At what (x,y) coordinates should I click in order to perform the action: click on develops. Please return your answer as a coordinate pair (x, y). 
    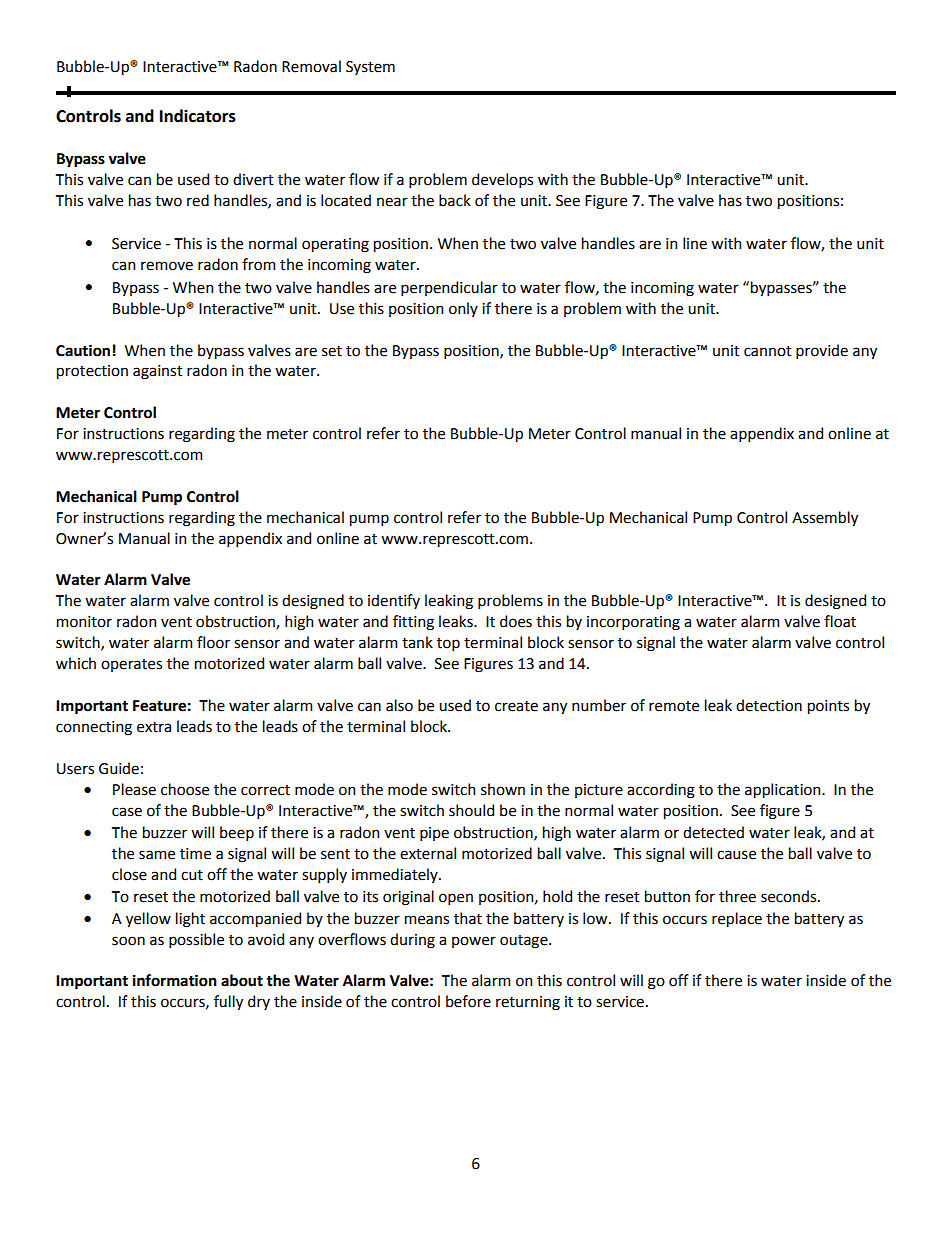
    Looking at the image, I should click on (502, 180).
